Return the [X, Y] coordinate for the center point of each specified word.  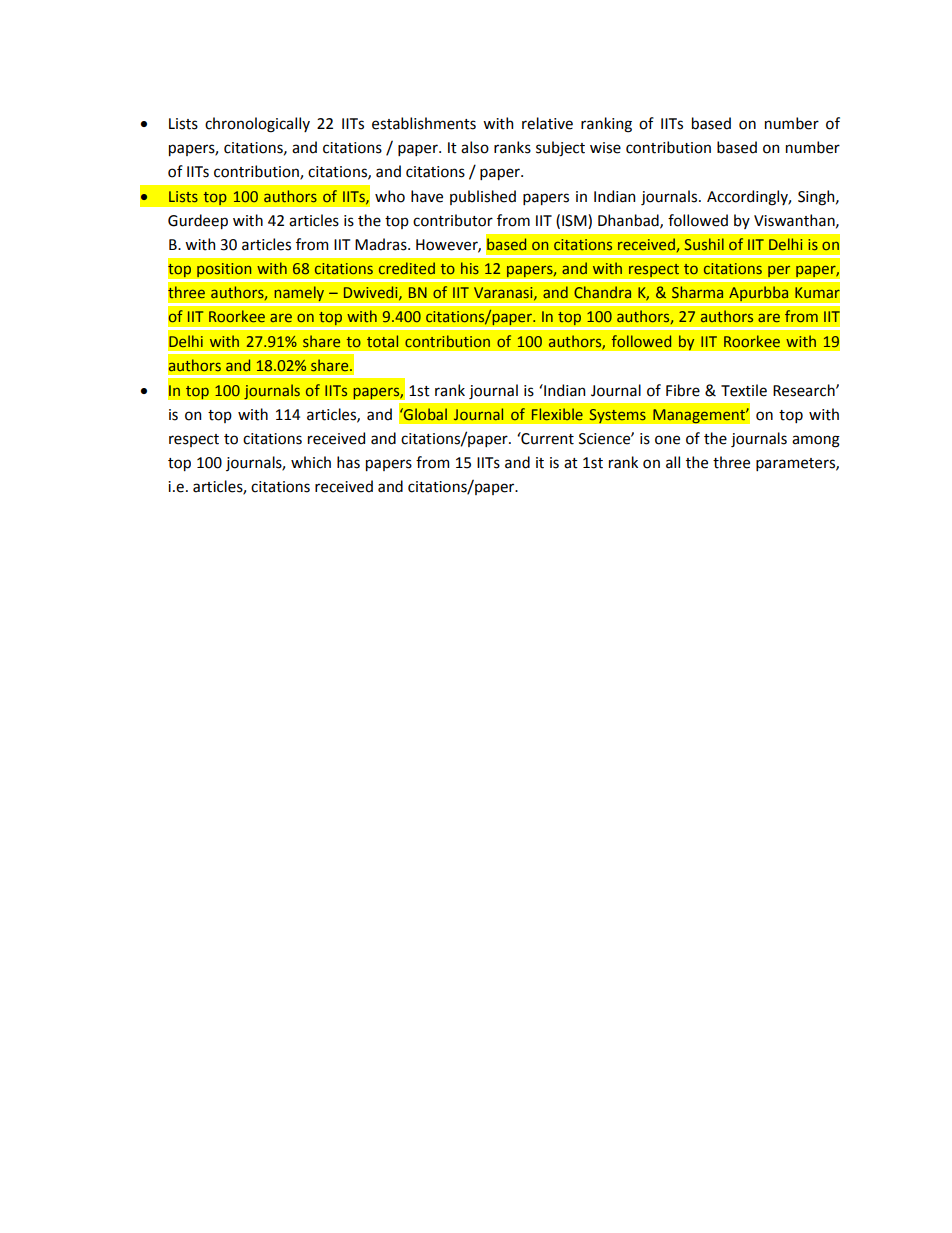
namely [299, 294]
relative [547, 123]
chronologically [257, 125]
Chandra [602, 292]
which [311, 462]
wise [605, 148]
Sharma [697, 292]
